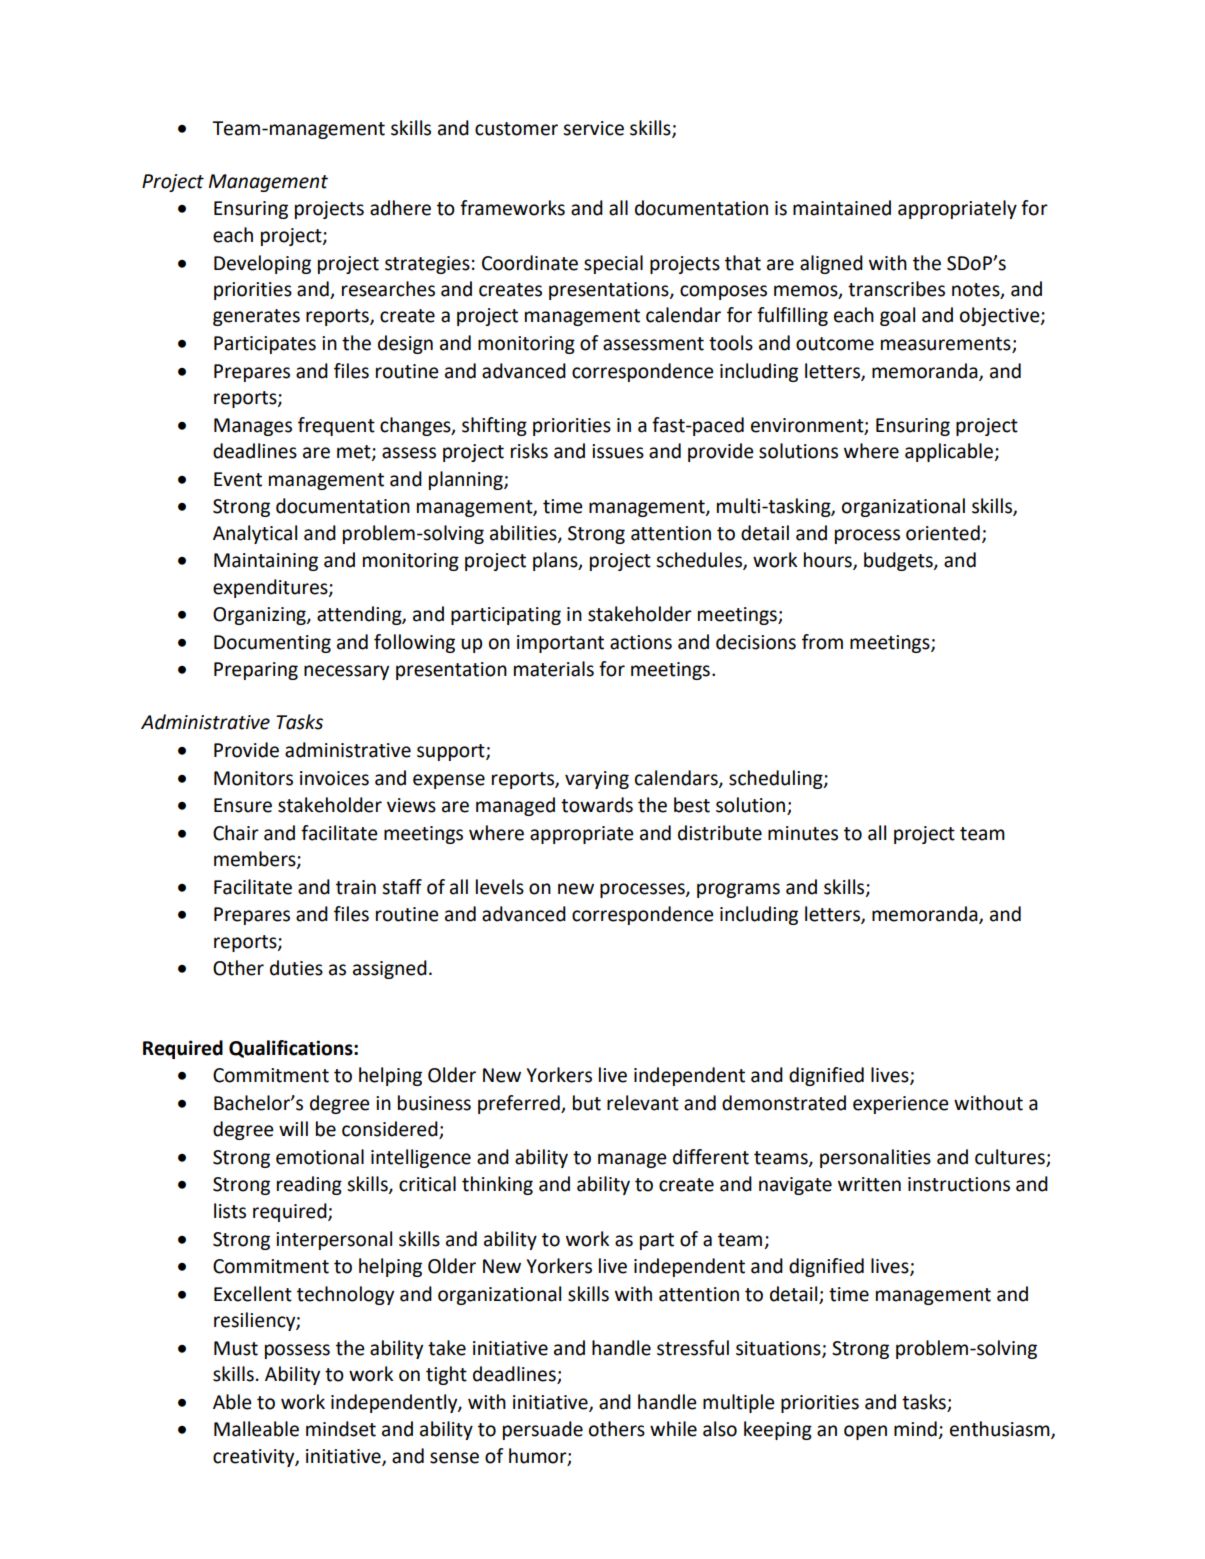 Image resolution: width=1205 pixels, height=1559 pixels. I want to click on service, so click(593, 128).
